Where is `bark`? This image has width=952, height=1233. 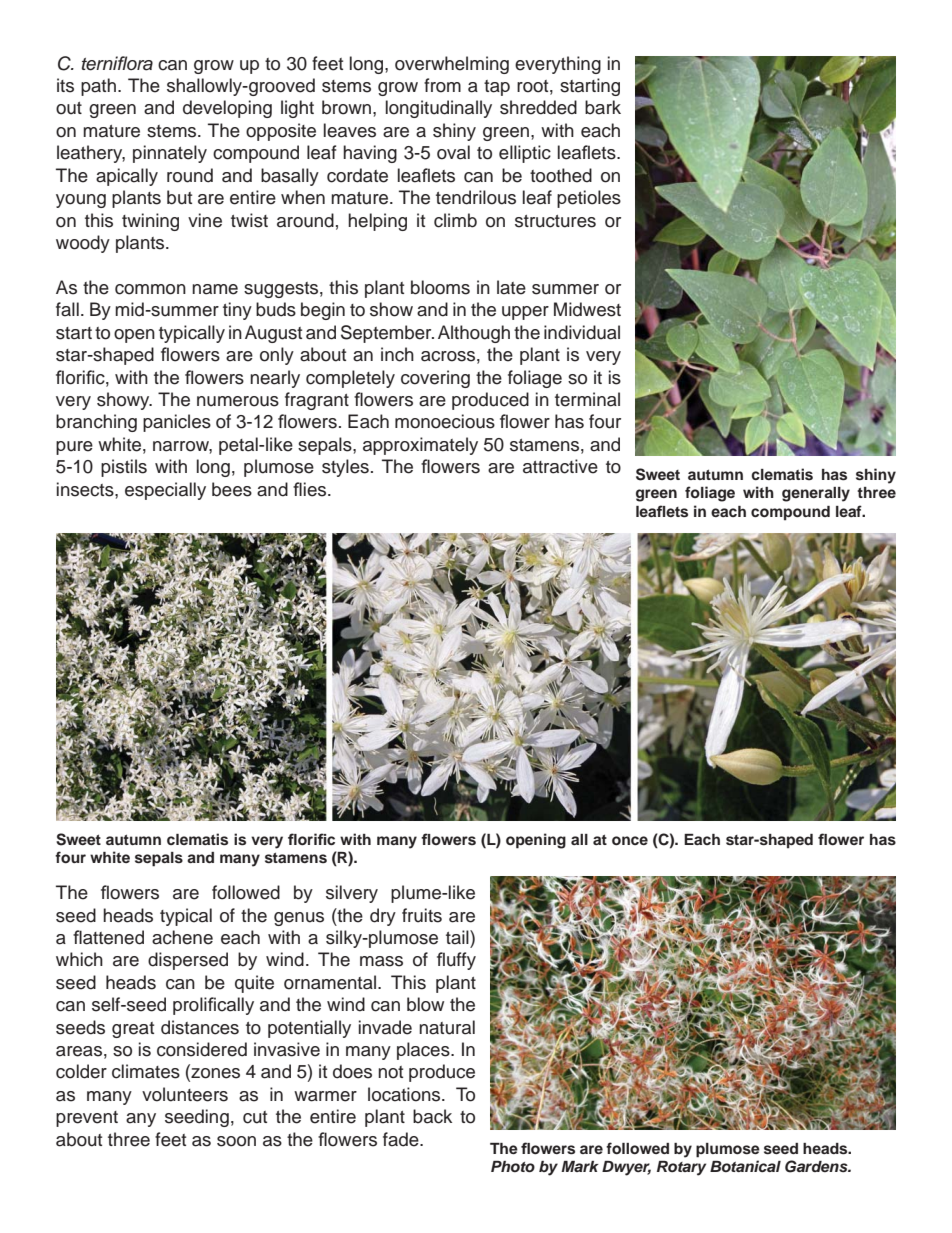
bark is located at coordinates (603, 107).
